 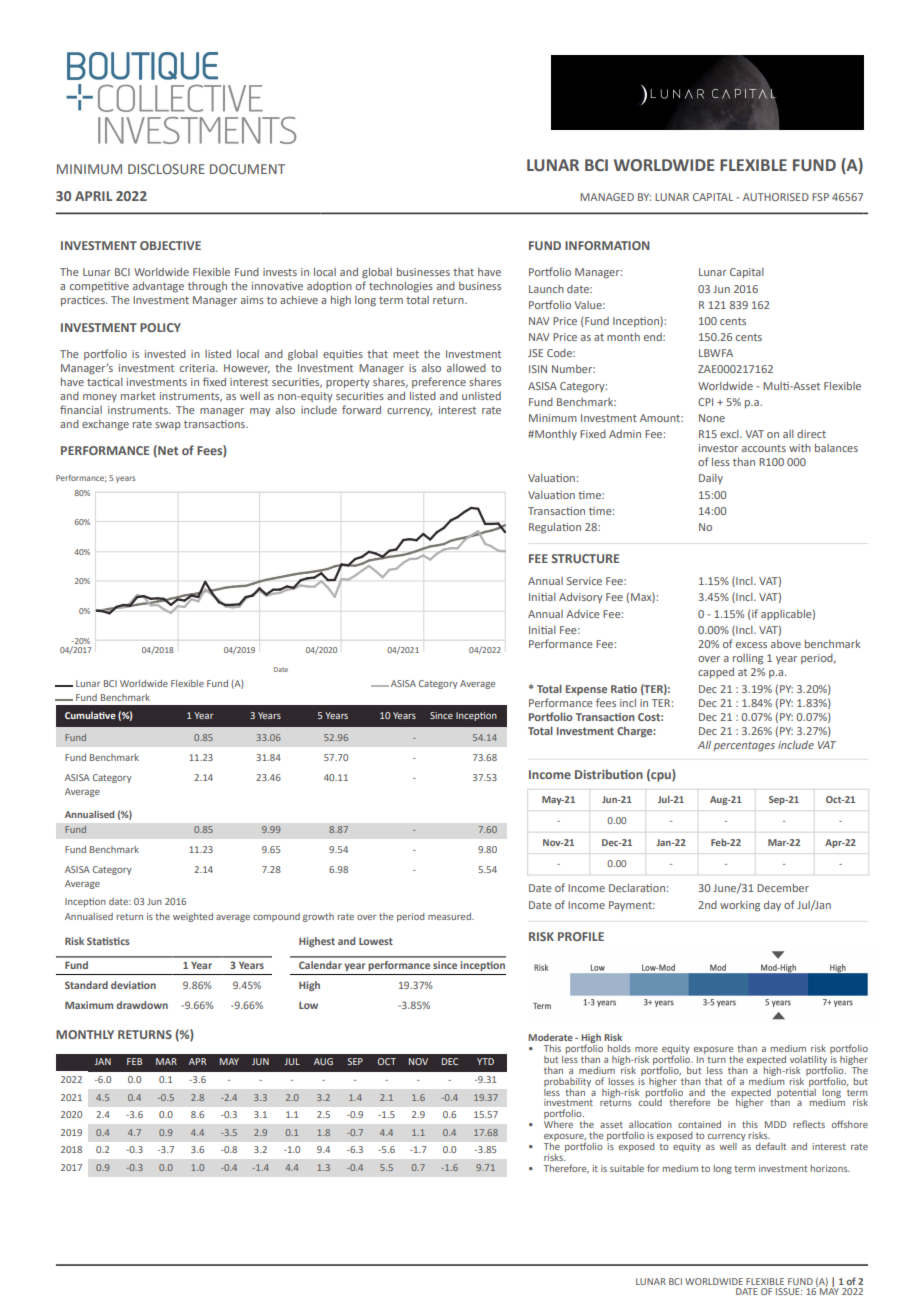 I want to click on accounts, so click(x=764, y=448).
